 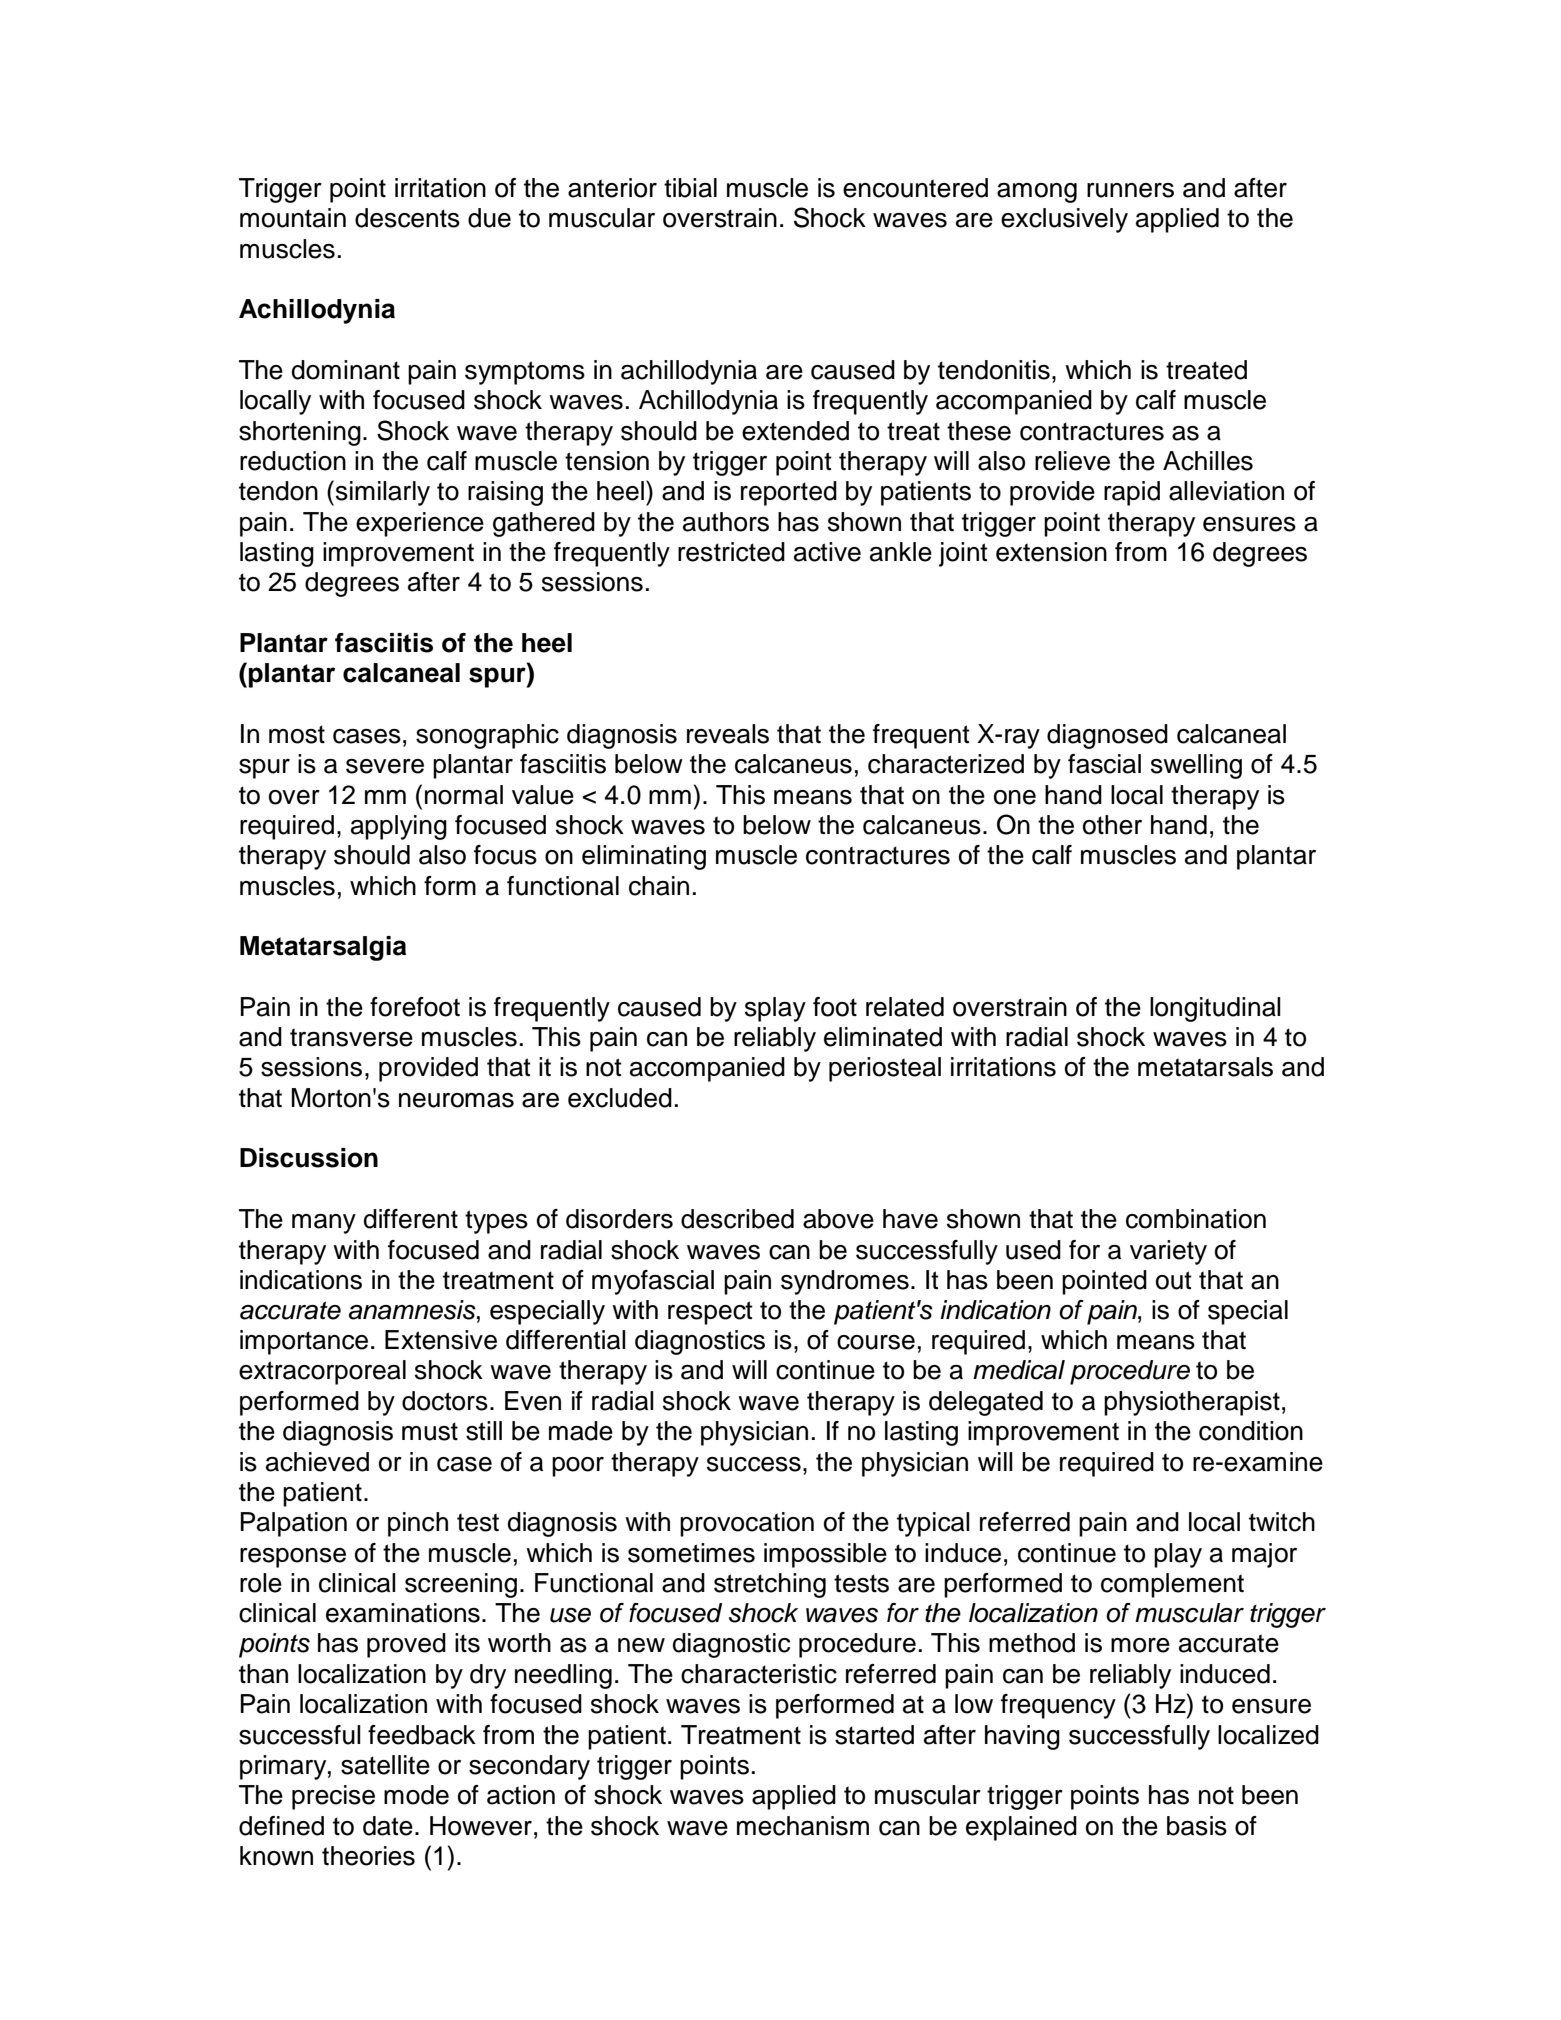 What do you see at coordinates (803, 1826) in the image?
I see `mechanism` at bounding box center [803, 1826].
